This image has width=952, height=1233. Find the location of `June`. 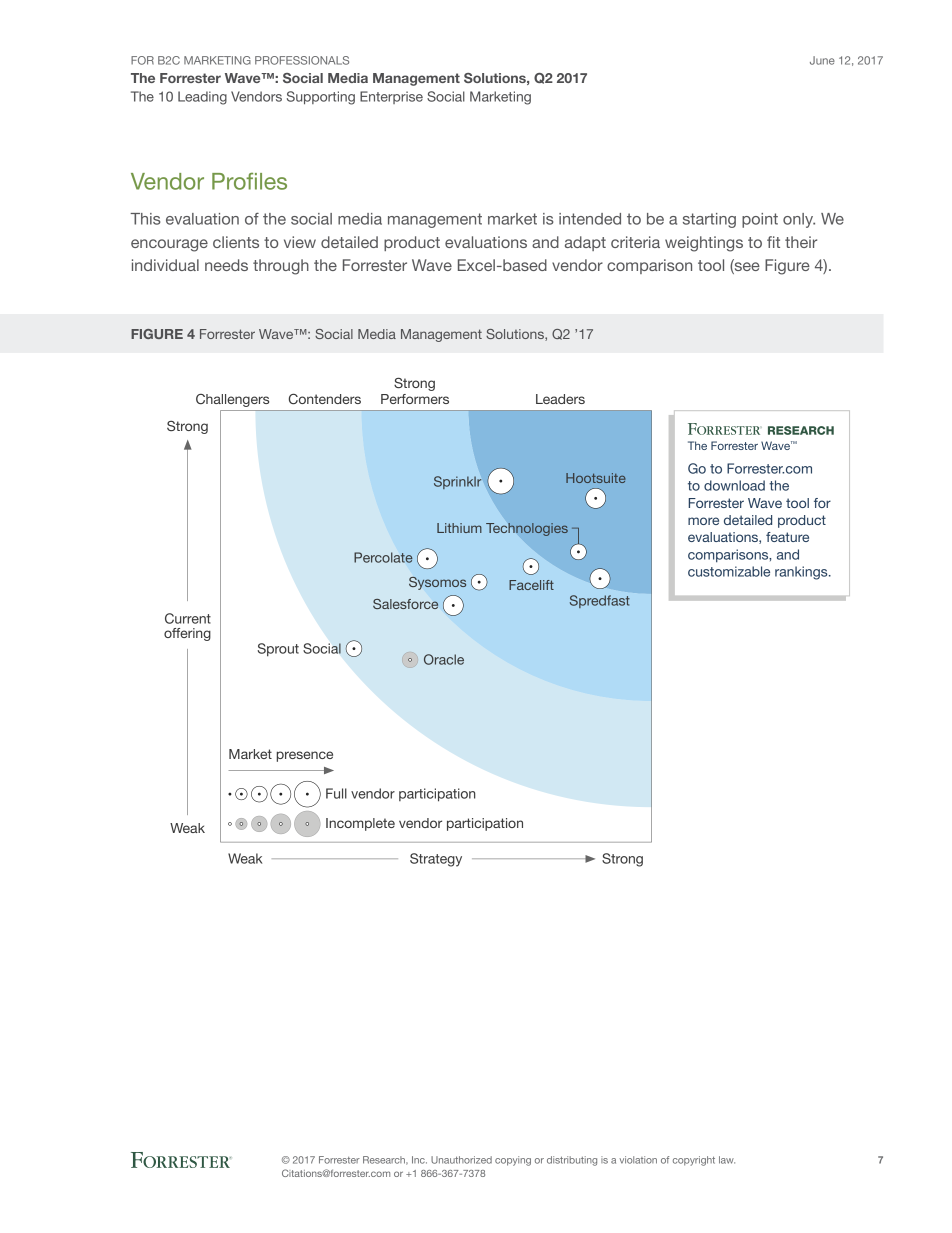

June is located at coordinates (822, 60).
